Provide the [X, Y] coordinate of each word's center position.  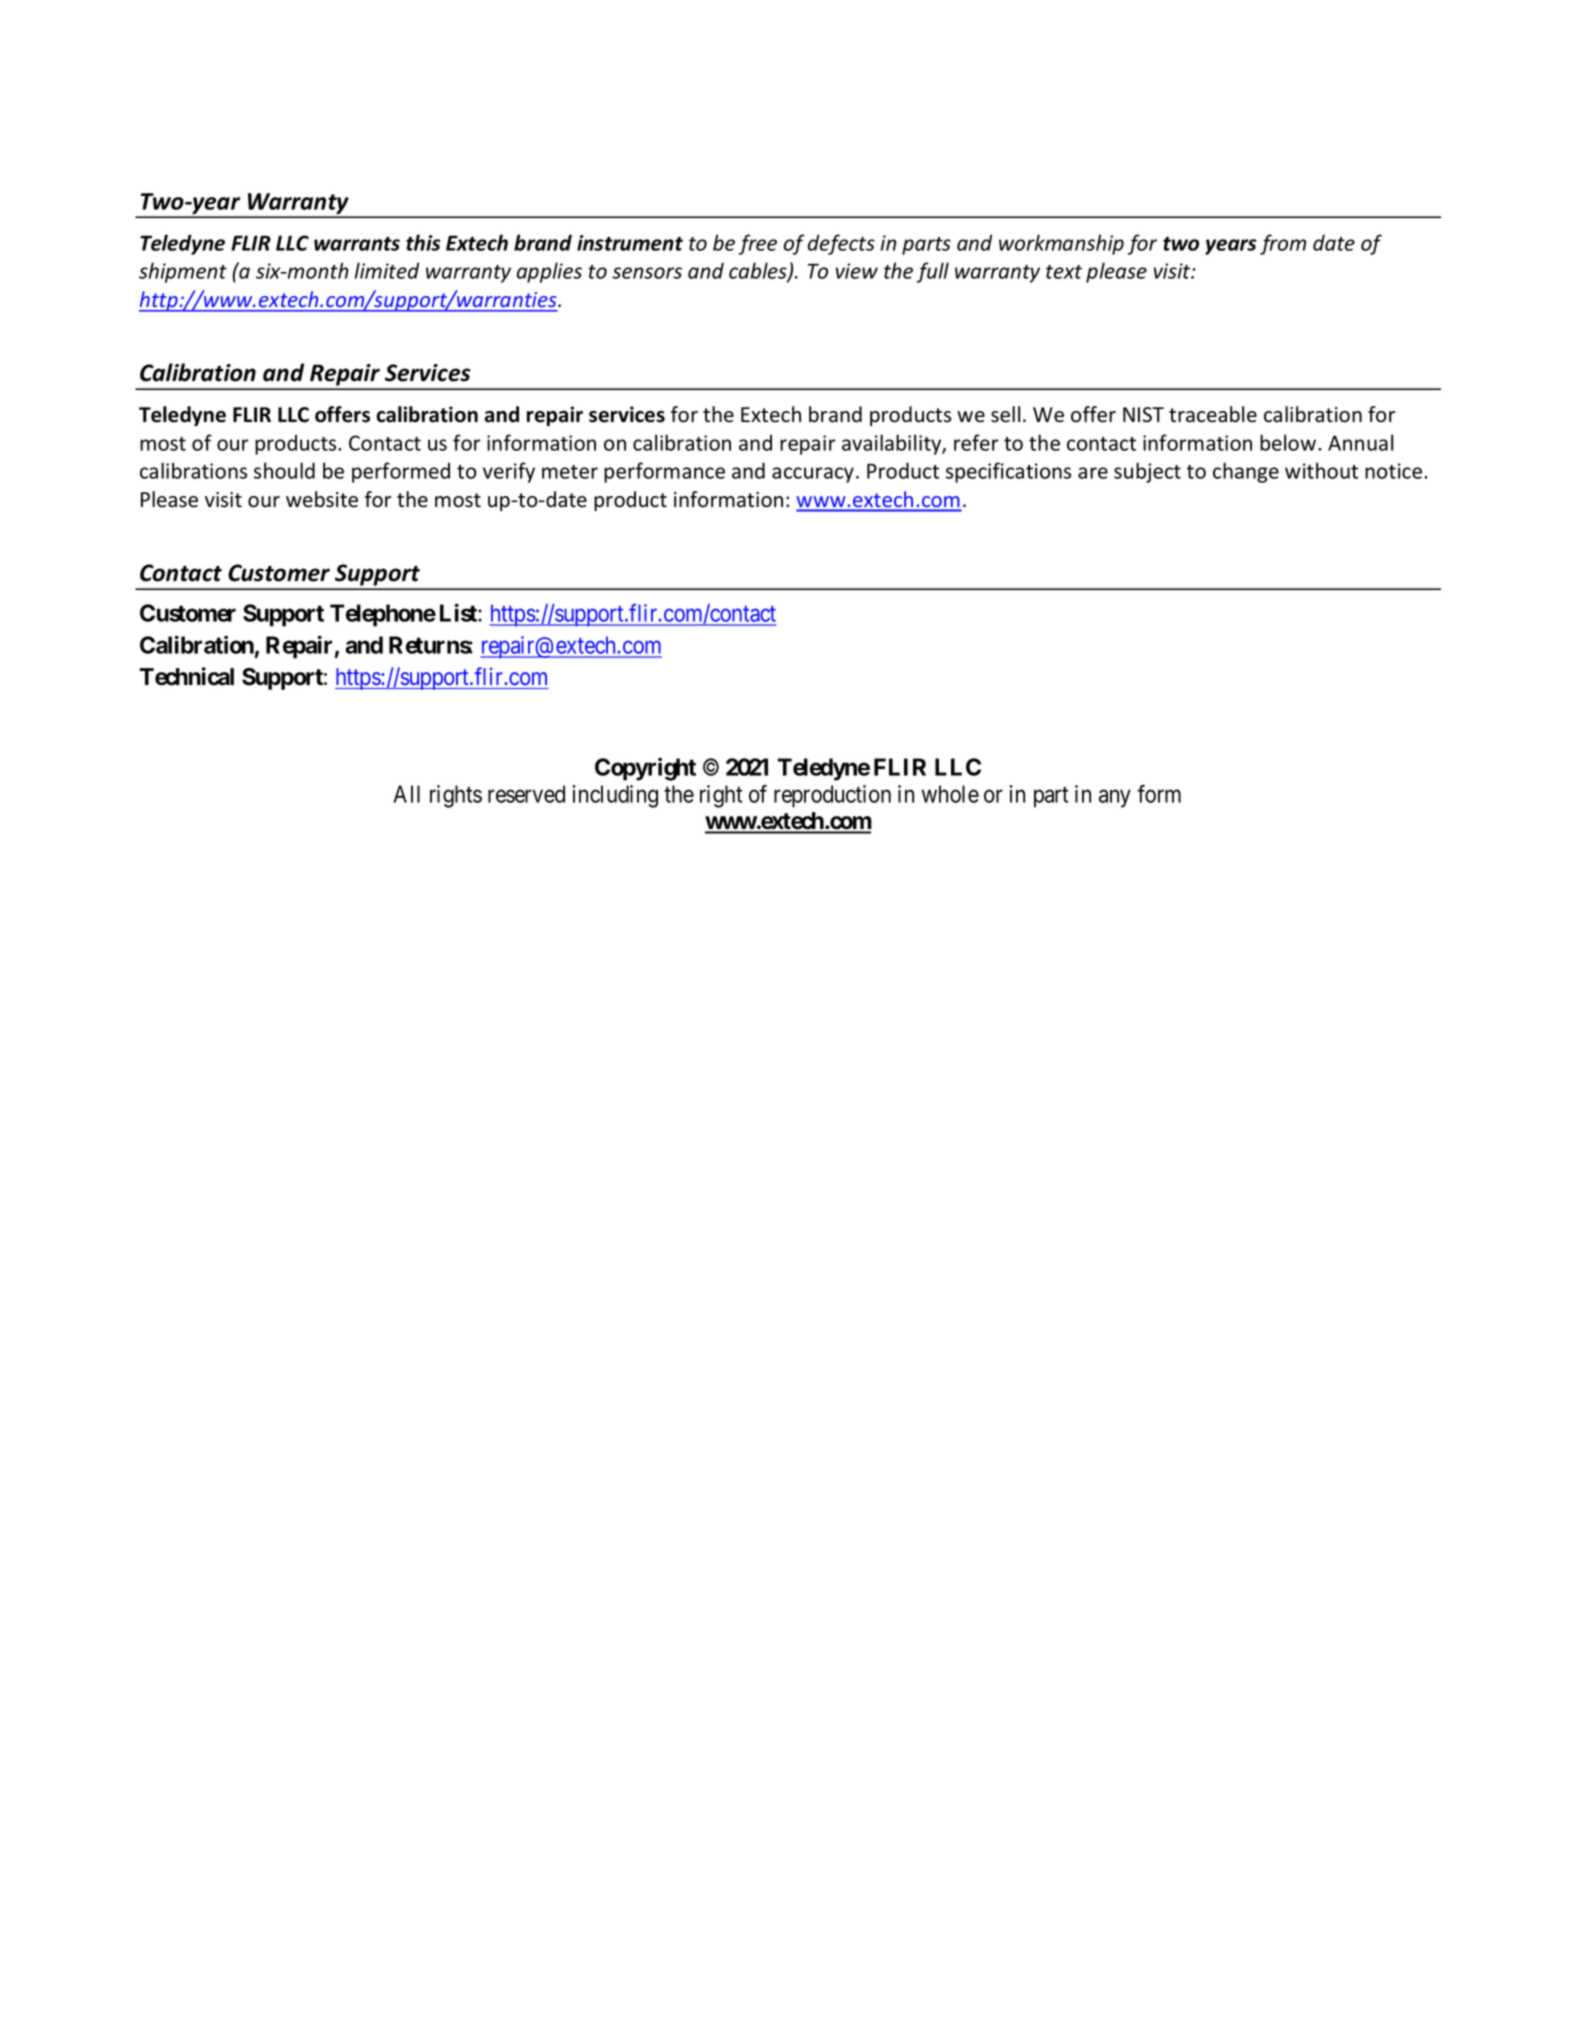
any [1115, 798]
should [284, 470]
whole [950, 794]
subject [1147, 472]
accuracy [813, 475]
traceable [1213, 414]
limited [387, 270]
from [1283, 244]
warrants [357, 244]
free [758, 244]
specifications [1008, 472]
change [1246, 472]
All [406, 794]
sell [1005, 414]
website [322, 499]
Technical [186, 676]
